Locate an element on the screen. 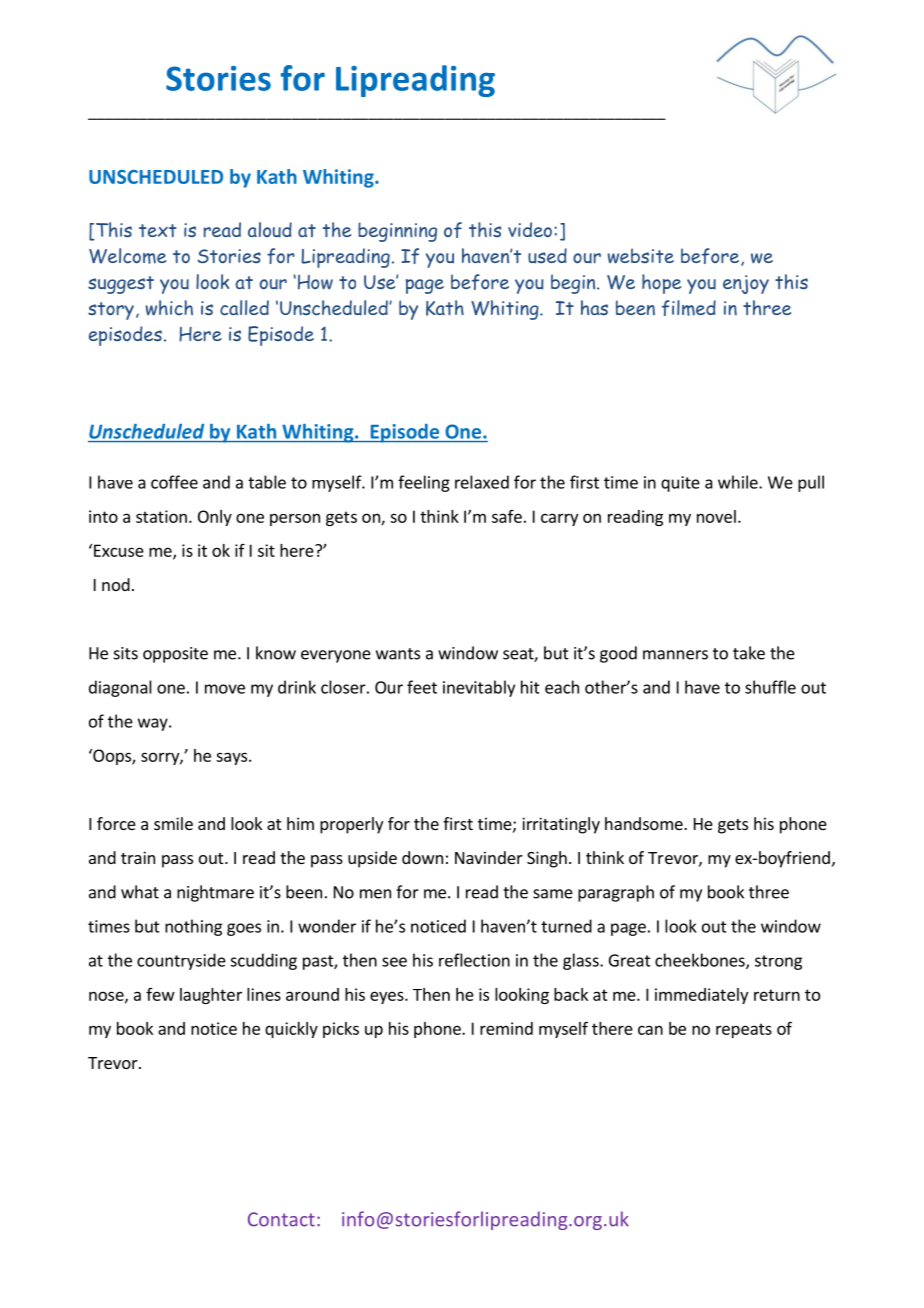  relaxed is located at coordinates (482, 482).
